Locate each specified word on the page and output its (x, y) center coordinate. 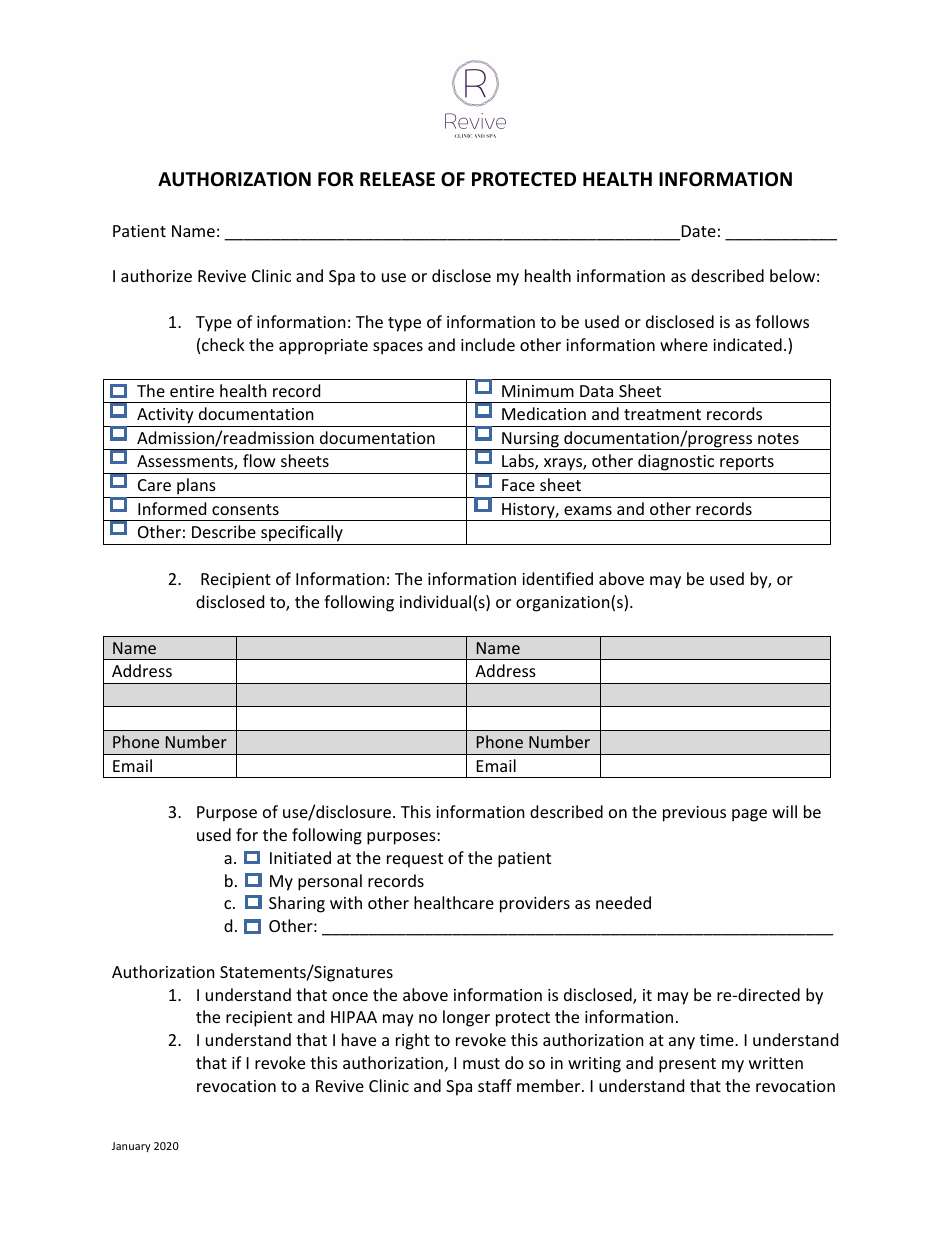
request (415, 860)
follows (782, 321)
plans (196, 488)
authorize (156, 275)
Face (518, 485)
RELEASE (397, 179)
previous (694, 814)
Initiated (300, 857)
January (131, 1147)
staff (495, 1085)
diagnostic (676, 464)
